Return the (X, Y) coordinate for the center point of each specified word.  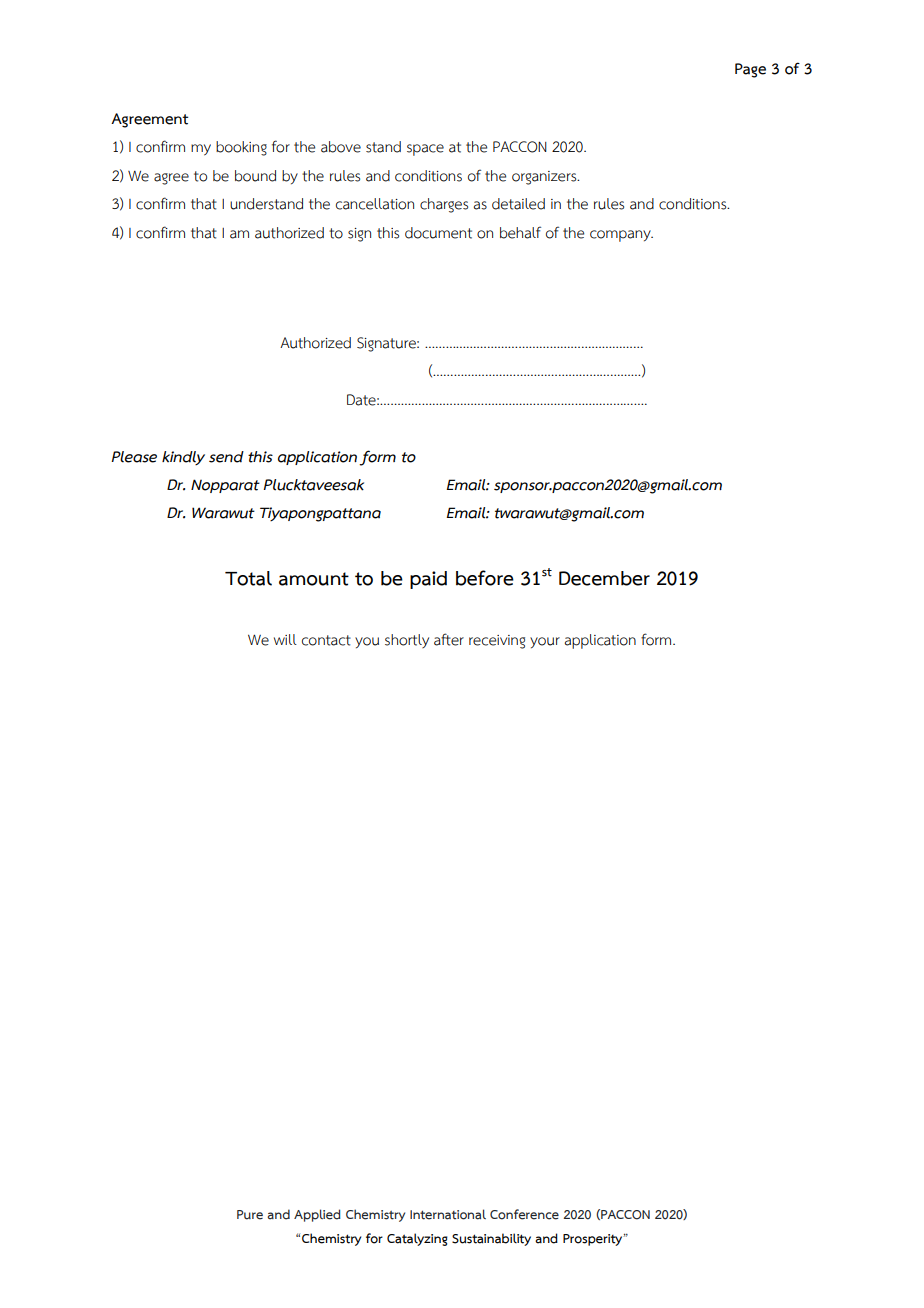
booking (241, 148)
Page (750, 70)
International (448, 1214)
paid (428, 580)
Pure (250, 1215)
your (545, 642)
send (226, 457)
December (604, 578)
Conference (524, 1214)
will (285, 639)
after (449, 639)
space (425, 150)
